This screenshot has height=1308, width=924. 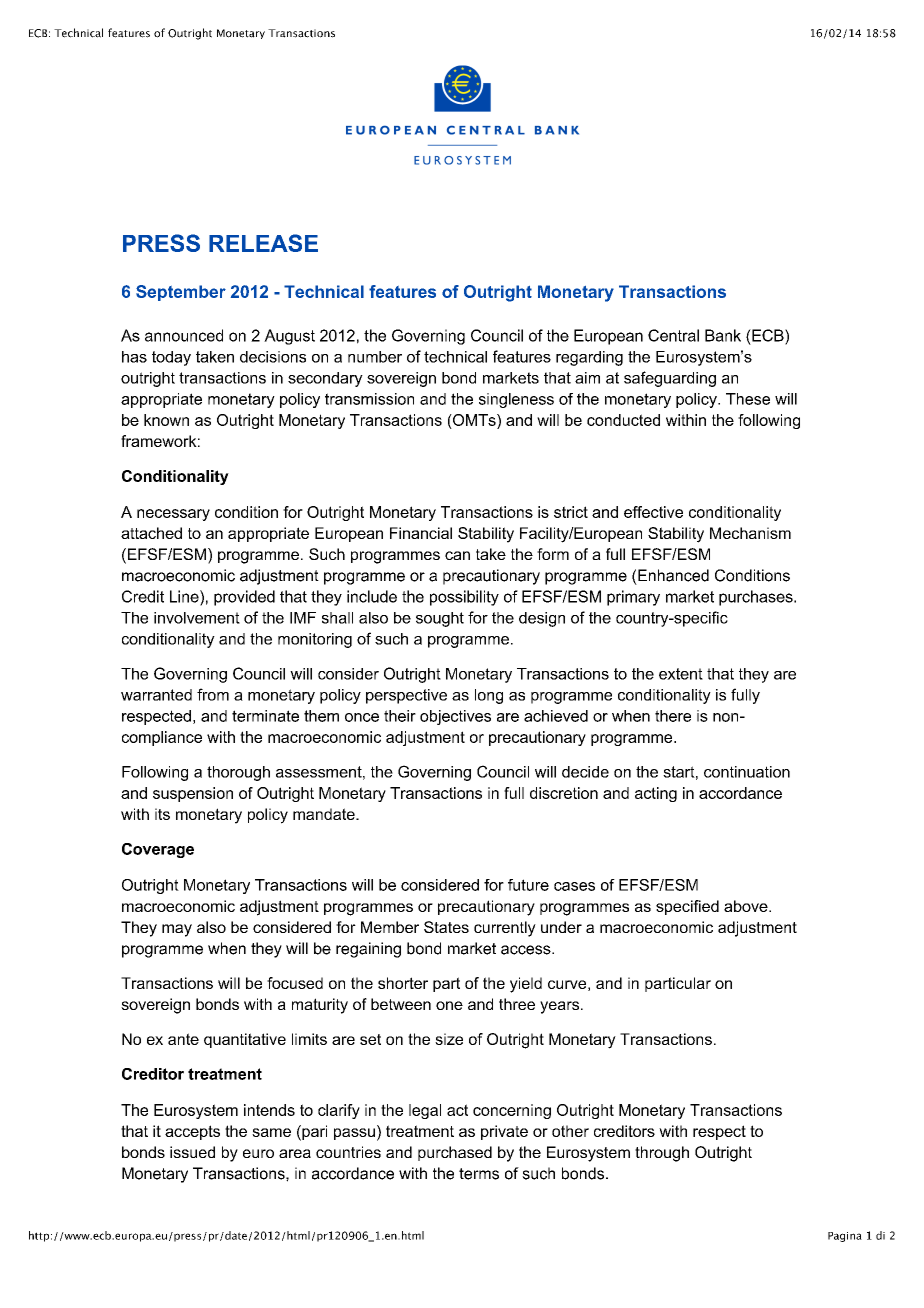 What do you see at coordinates (845, 1237) in the screenshot?
I see `Pagina` at bounding box center [845, 1237].
